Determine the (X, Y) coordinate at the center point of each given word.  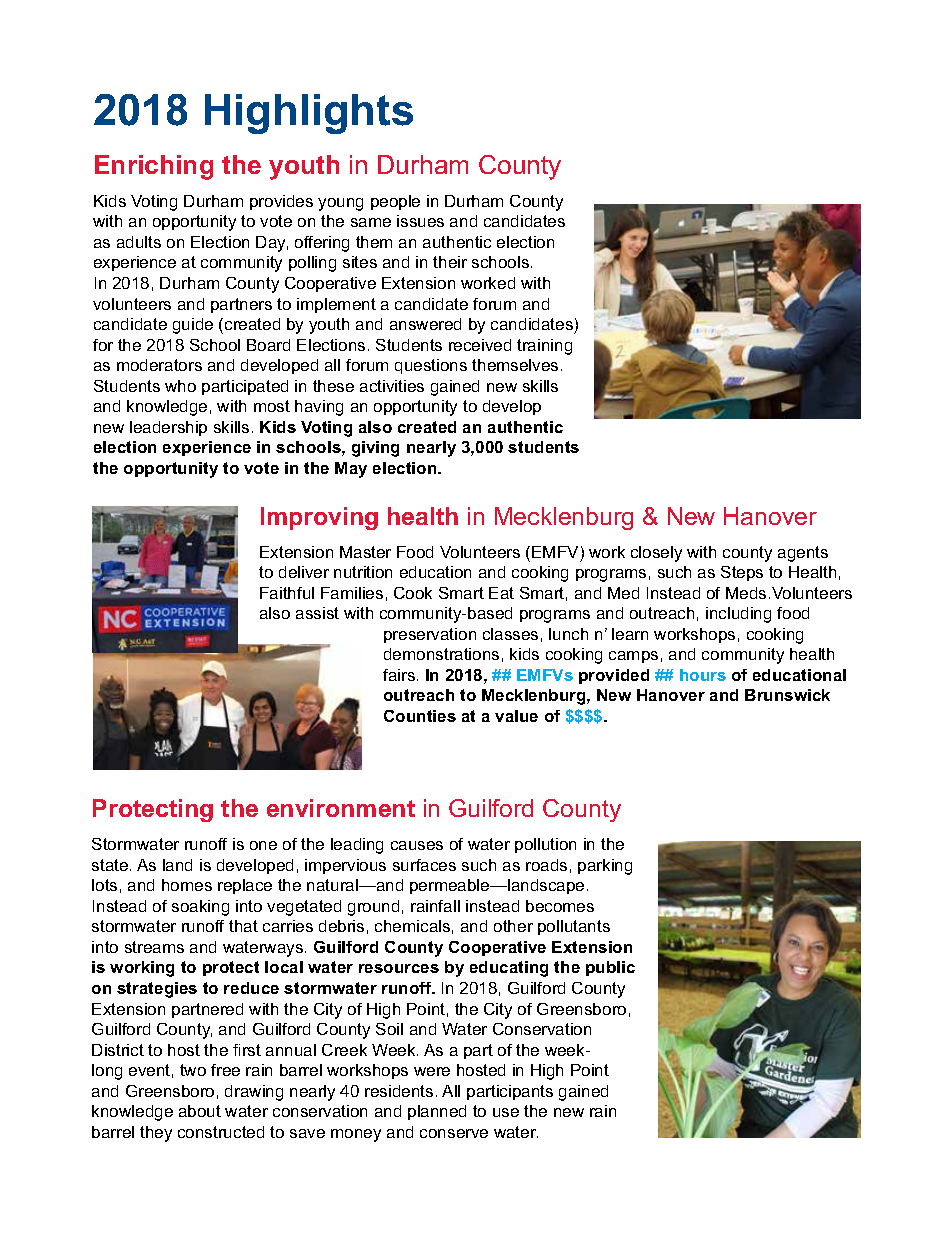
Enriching (154, 167)
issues (420, 221)
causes (417, 845)
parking (605, 867)
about (200, 1111)
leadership (168, 428)
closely (656, 554)
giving (375, 449)
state (111, 865)
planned (437, 1112)
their (450, 262)
